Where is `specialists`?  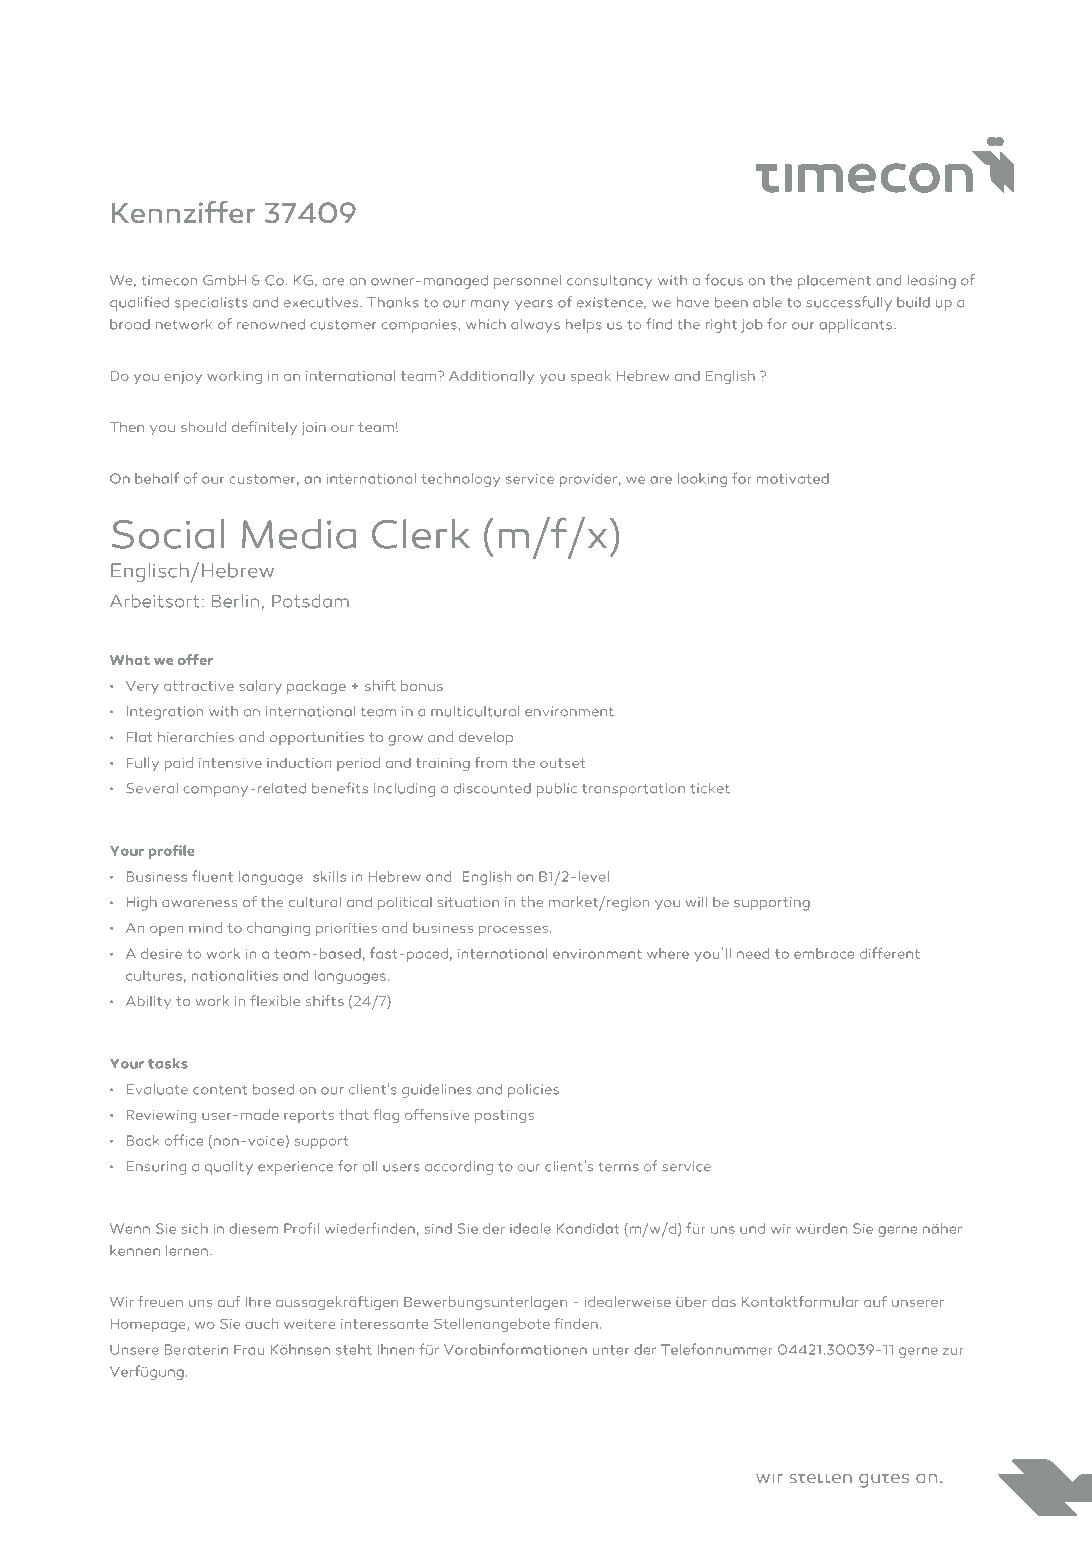 specialists is located at coordinates (211, 304).
